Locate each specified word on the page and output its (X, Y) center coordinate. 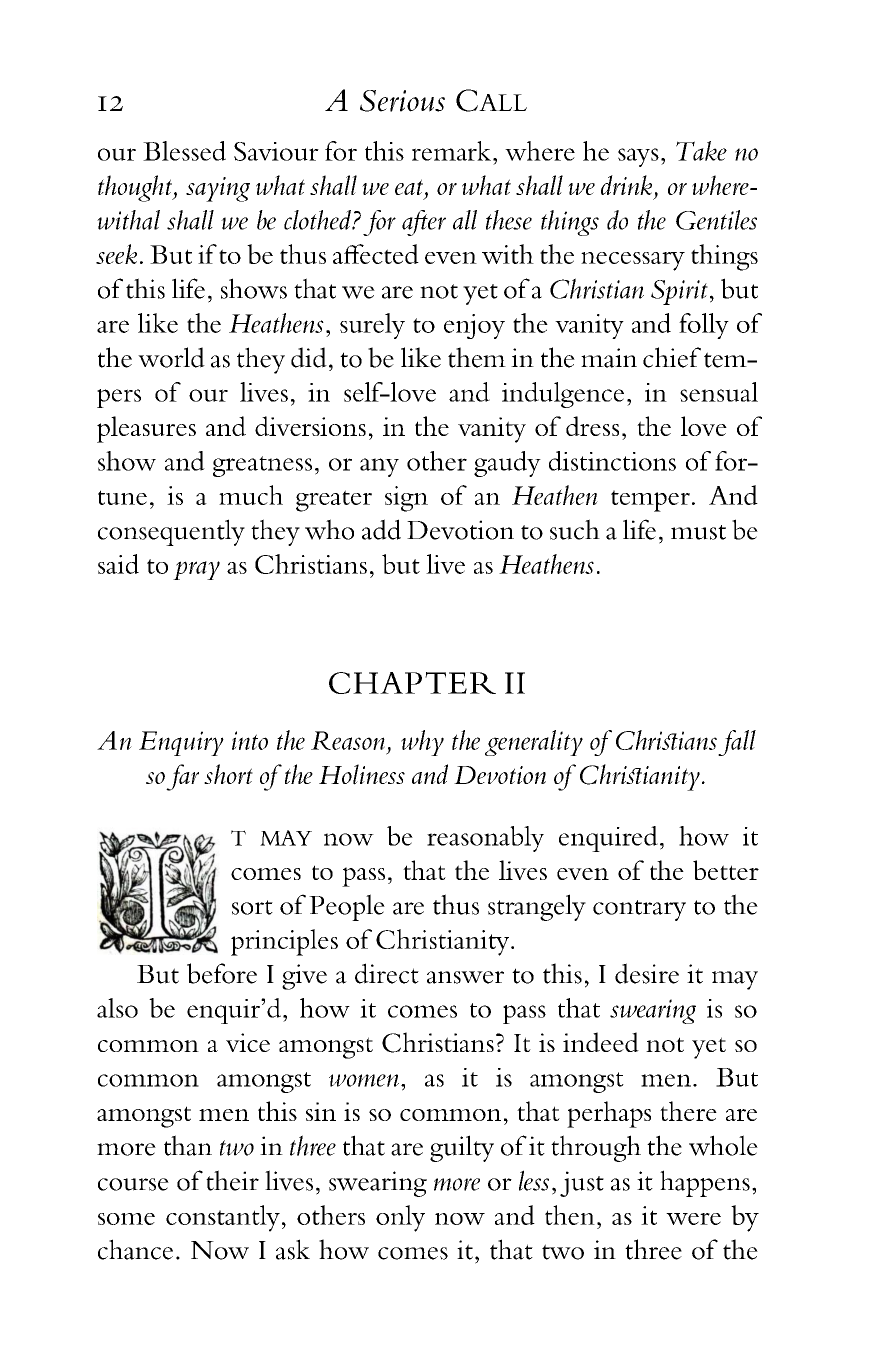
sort (252, 907)
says (638, 157)
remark (451, 151)
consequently (171, 532)
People (347, 907)
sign (406, 499)
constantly (223, 1218)
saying (218, 189)
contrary (639, 910)
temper (650, 501)
